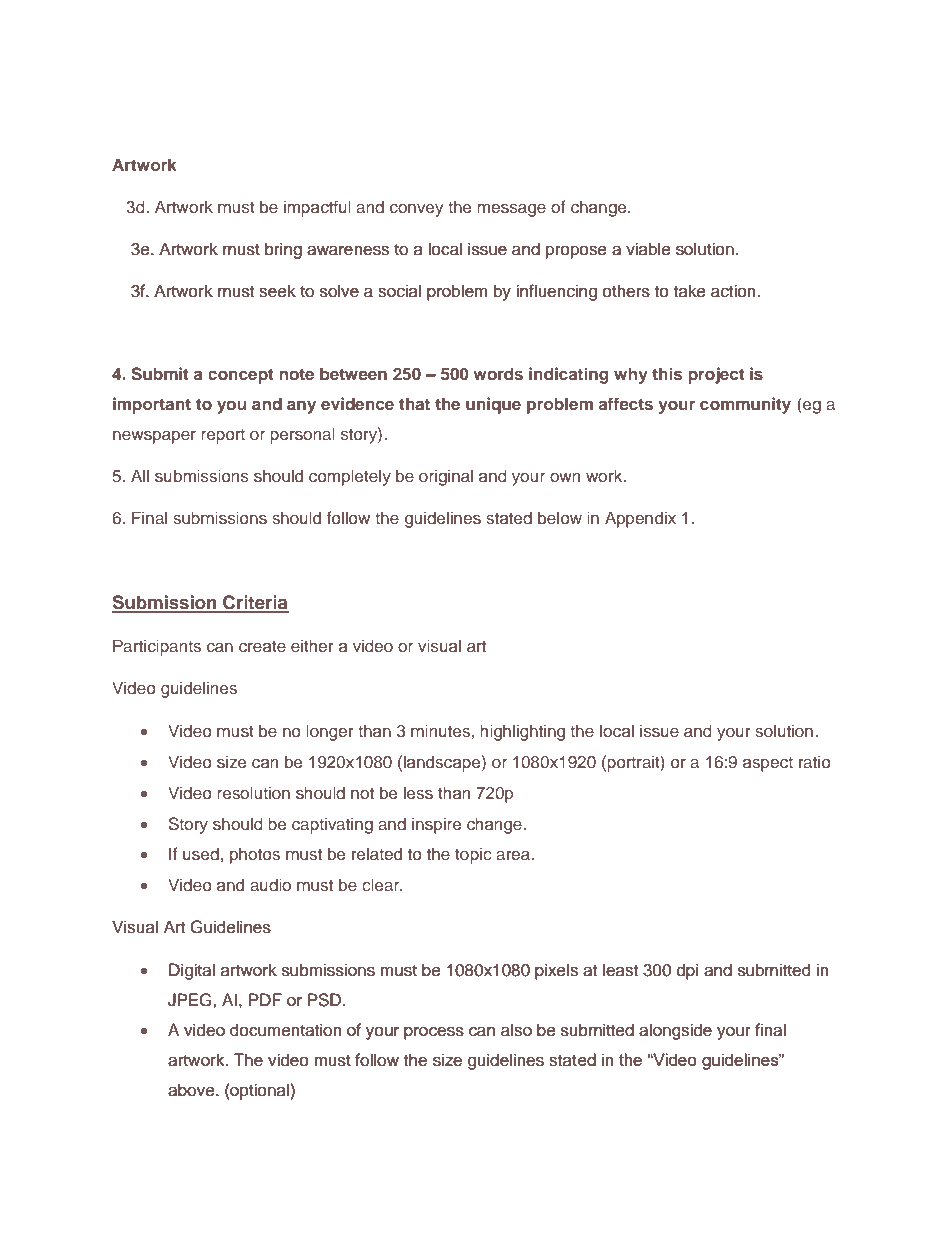  What do you see at coordinates (418, 792) in the screenshot?
I see `less` at bounding box center [418, 792].
